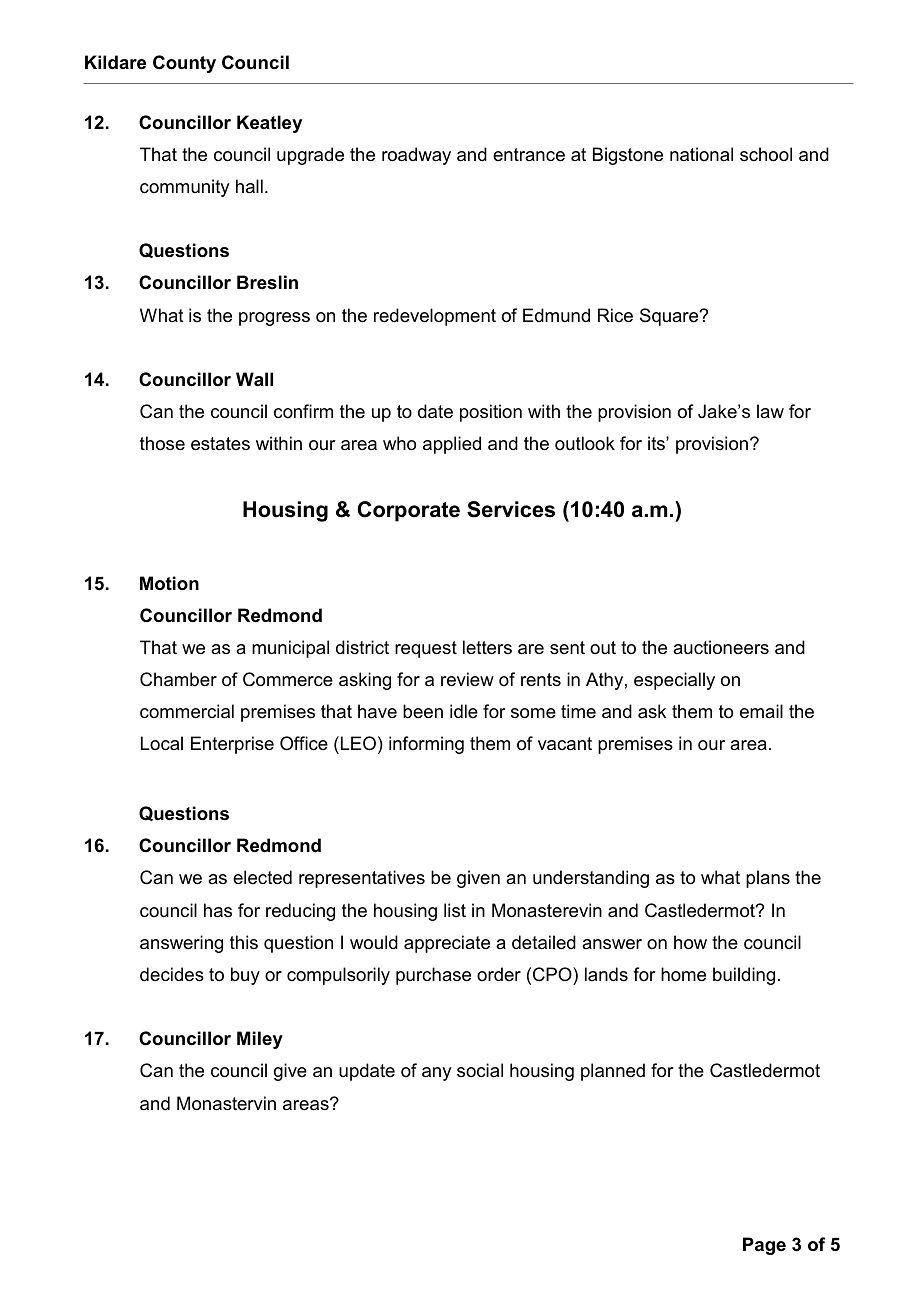  I want to click on estates, so click(220, 444).
